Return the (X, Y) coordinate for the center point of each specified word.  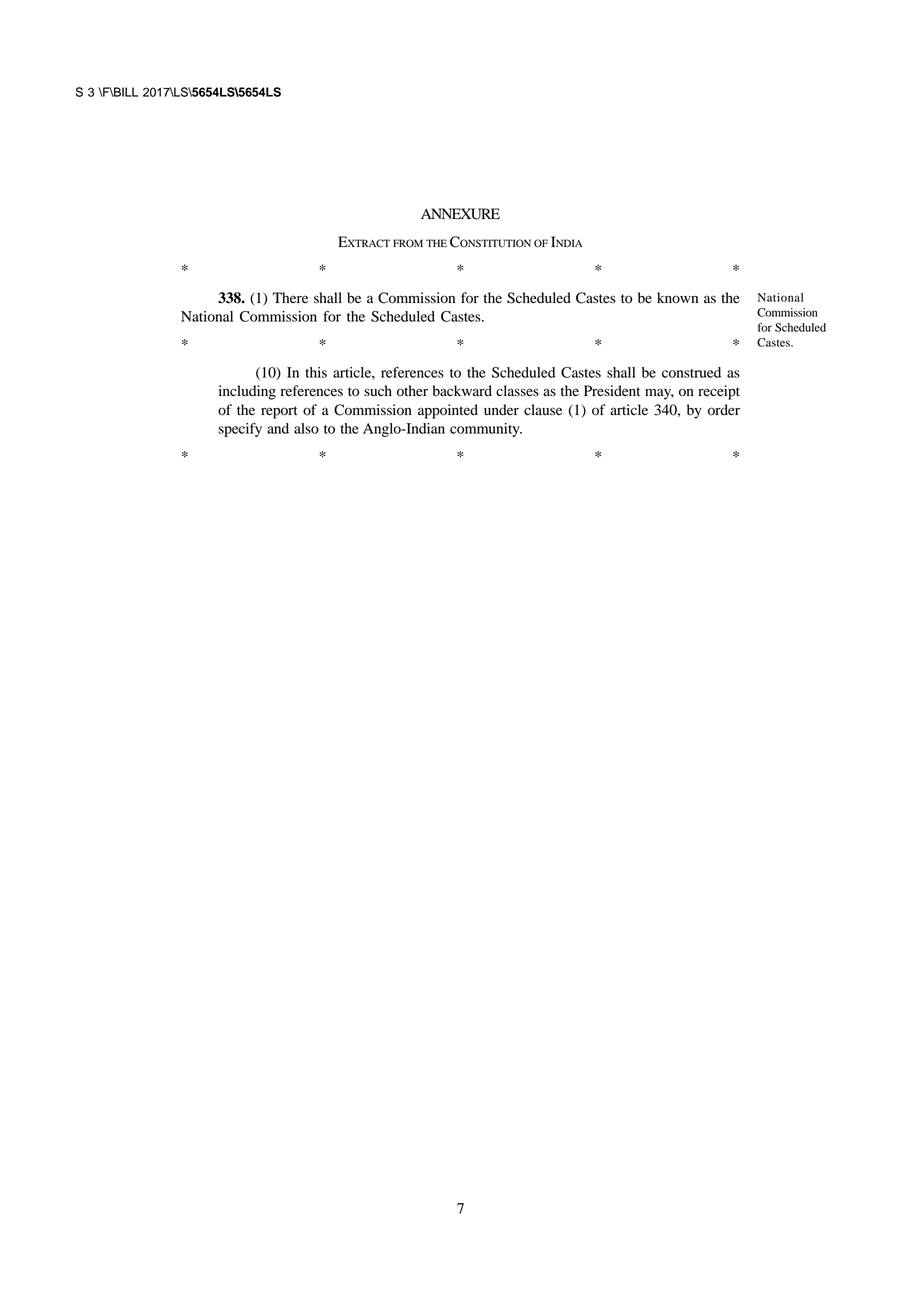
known (677, 298)
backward (462, 391)
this (316, 372)
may (659, 394)
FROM (408, 243)
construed (691, 372)
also (306, 428)
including (247, 392)
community (486, 430)
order (724, 410)
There (290, 297)
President (612, 391)
